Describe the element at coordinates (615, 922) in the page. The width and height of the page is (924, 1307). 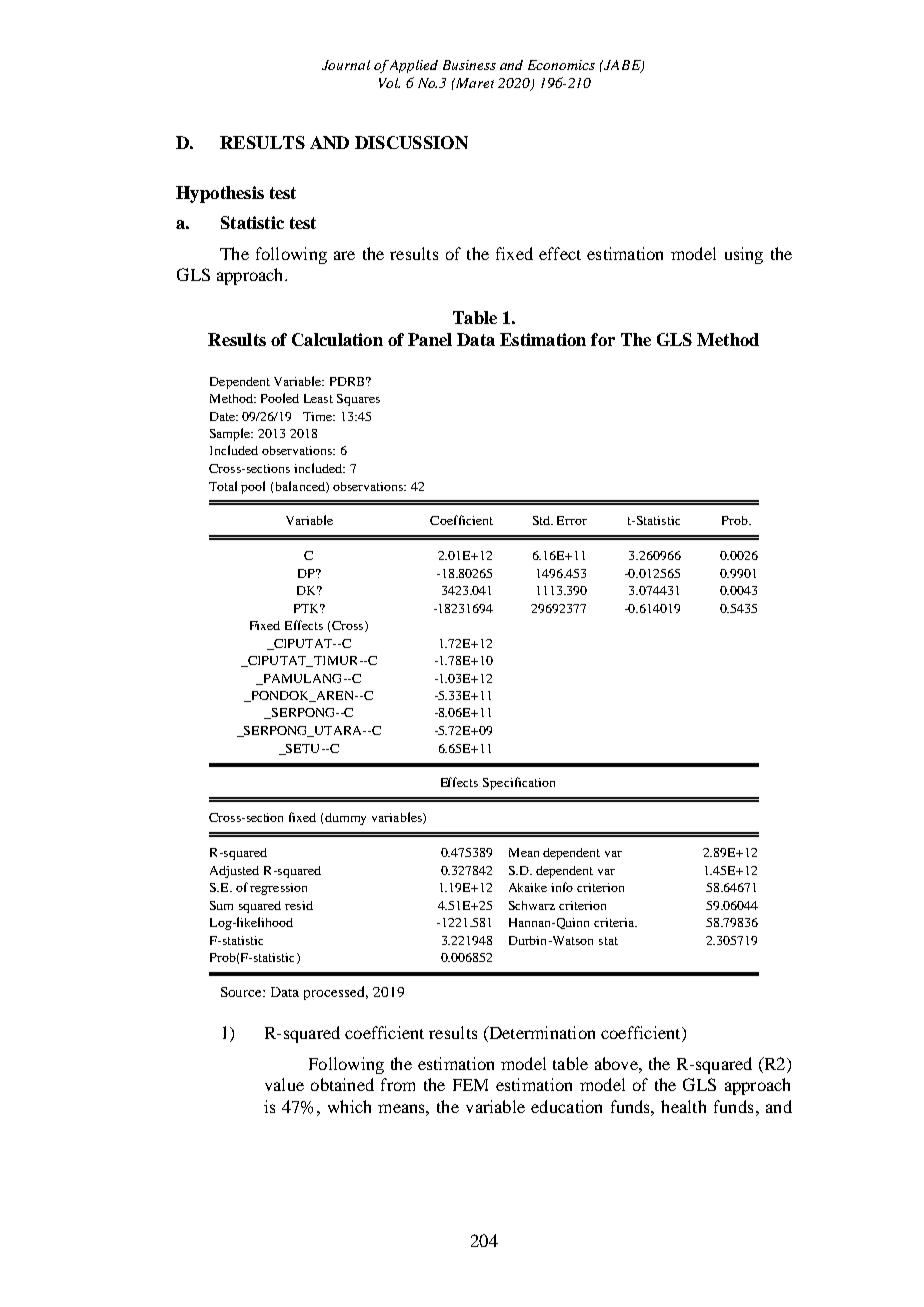
I see `criteria` at that location.
